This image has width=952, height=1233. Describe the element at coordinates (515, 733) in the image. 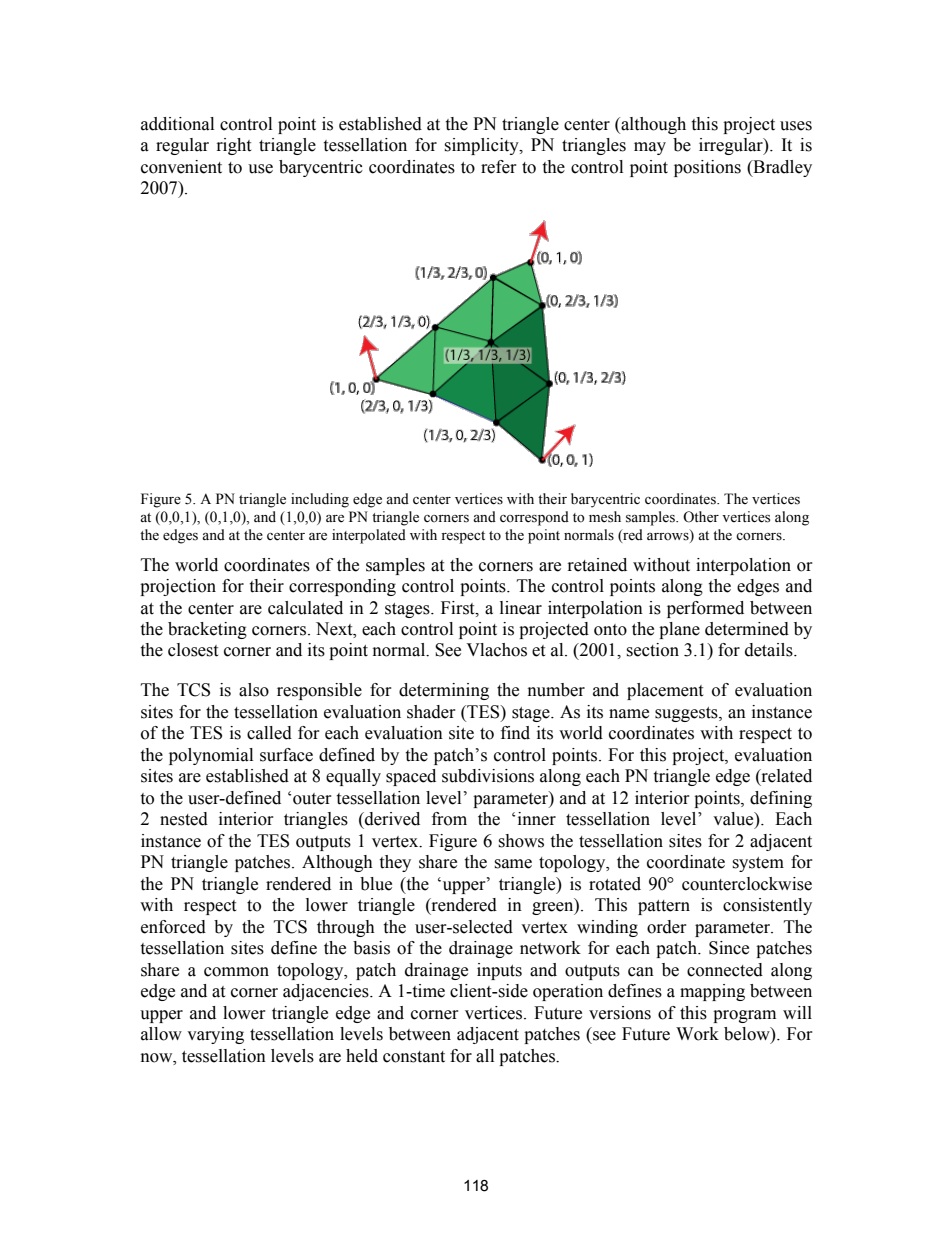

I see `find` at that location.
